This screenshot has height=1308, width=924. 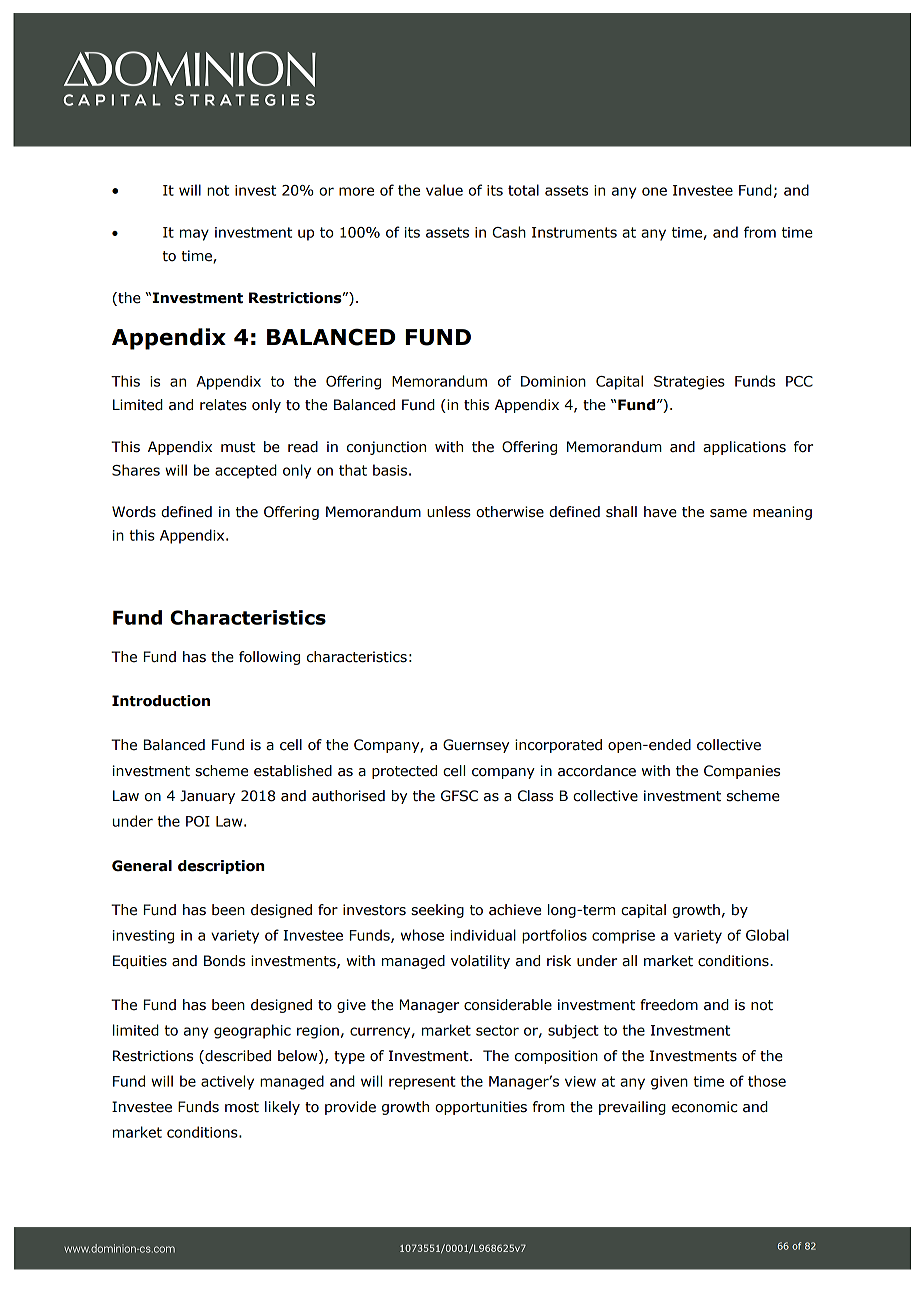 What do you see at coordinates (227, 1082) in the screenshot?
I see `actively` at bounding box center [227, 1082].
